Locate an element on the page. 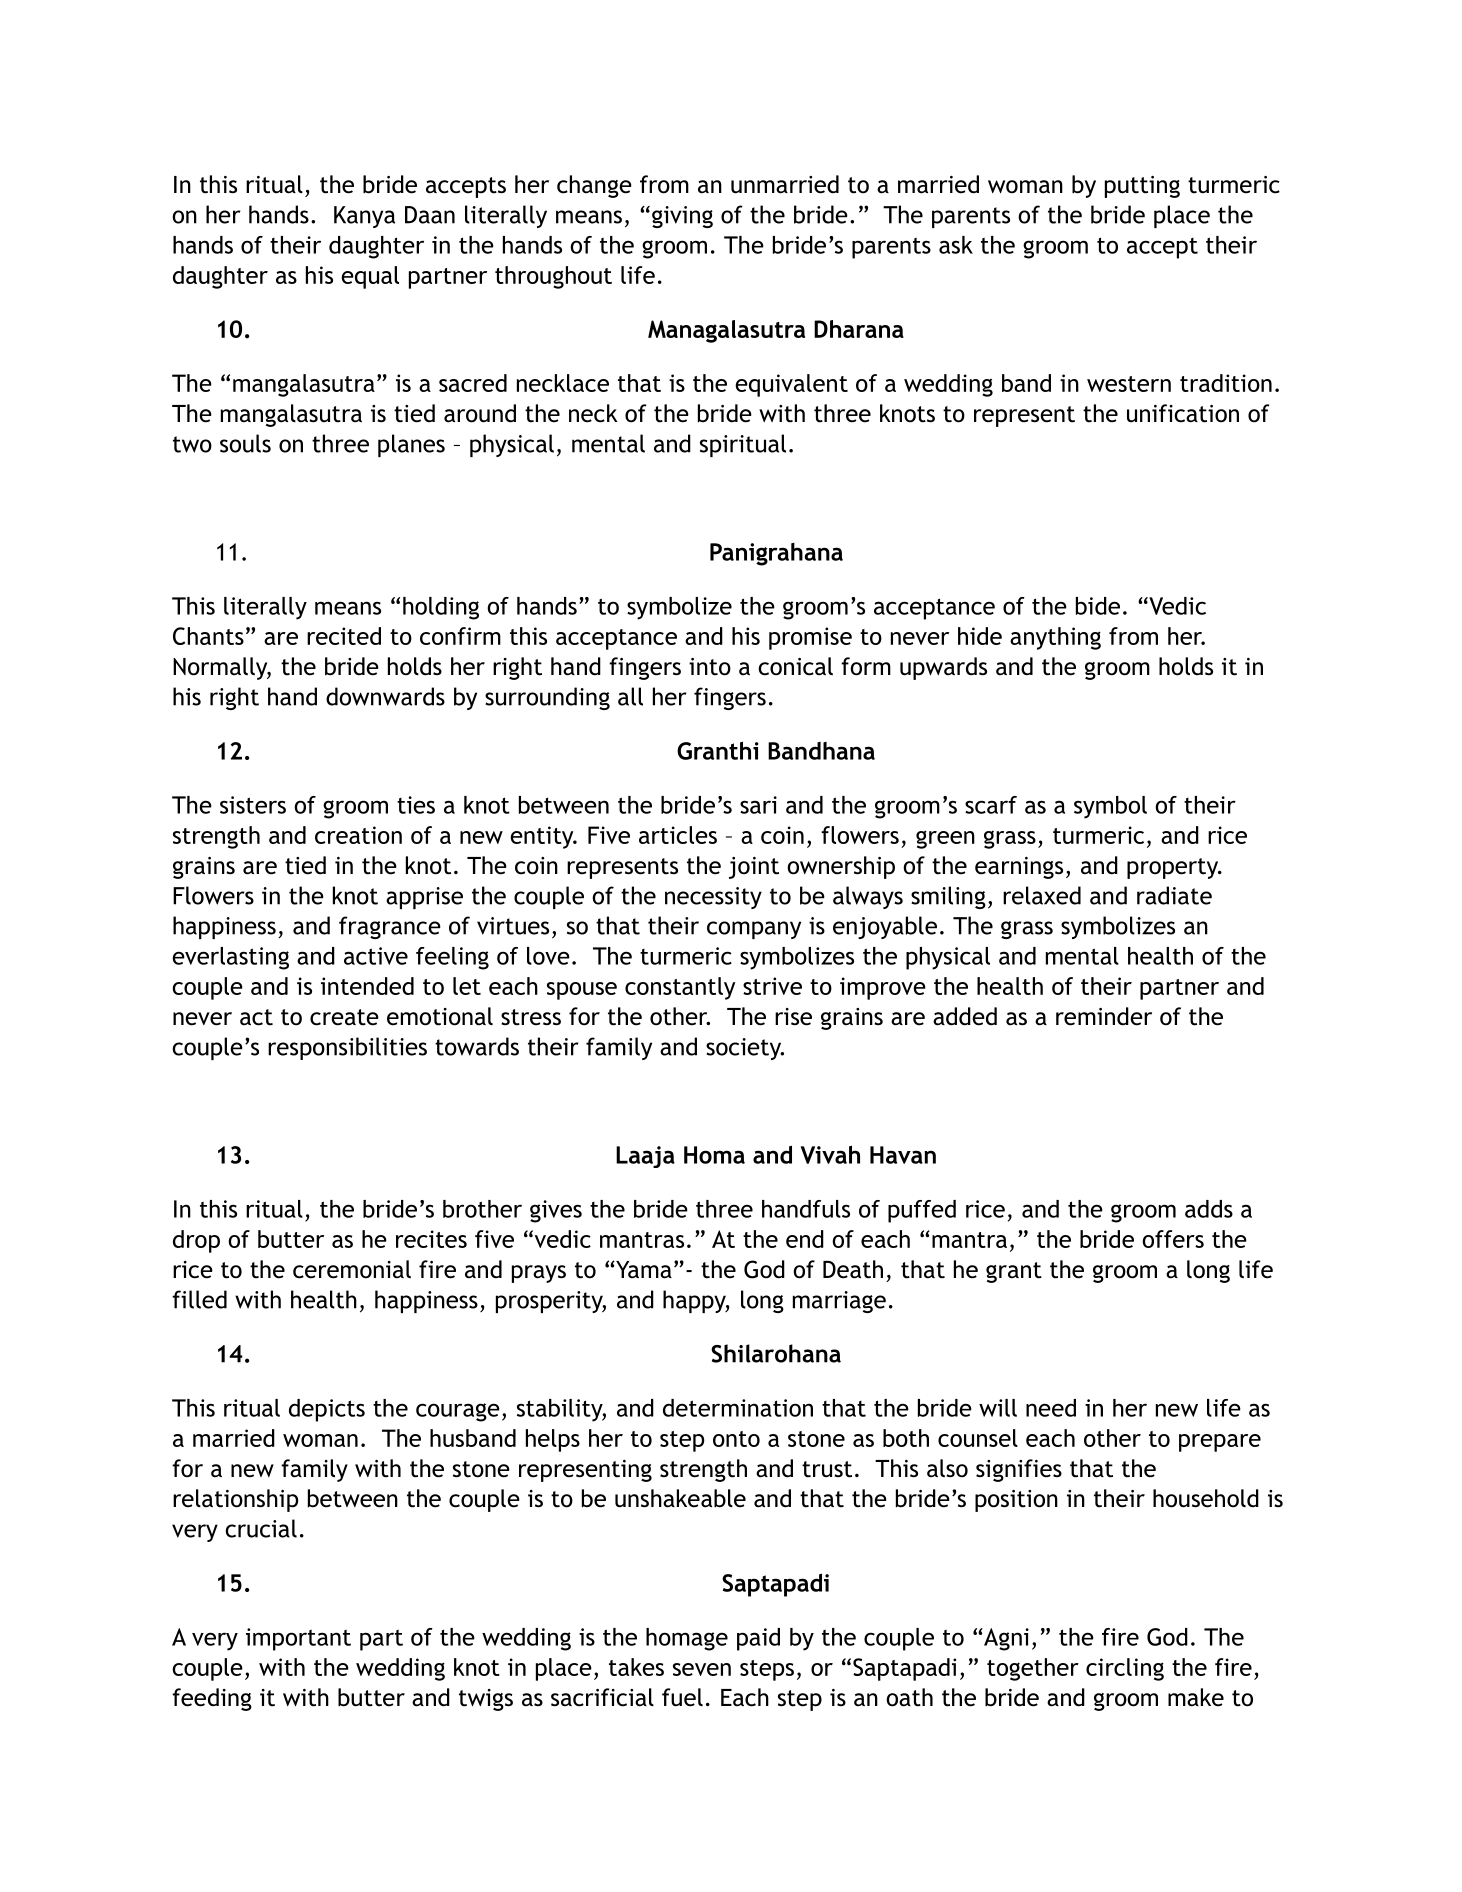 The width and height of the page is (1462, 1892). putting is located at coordinates (1142, 187).
